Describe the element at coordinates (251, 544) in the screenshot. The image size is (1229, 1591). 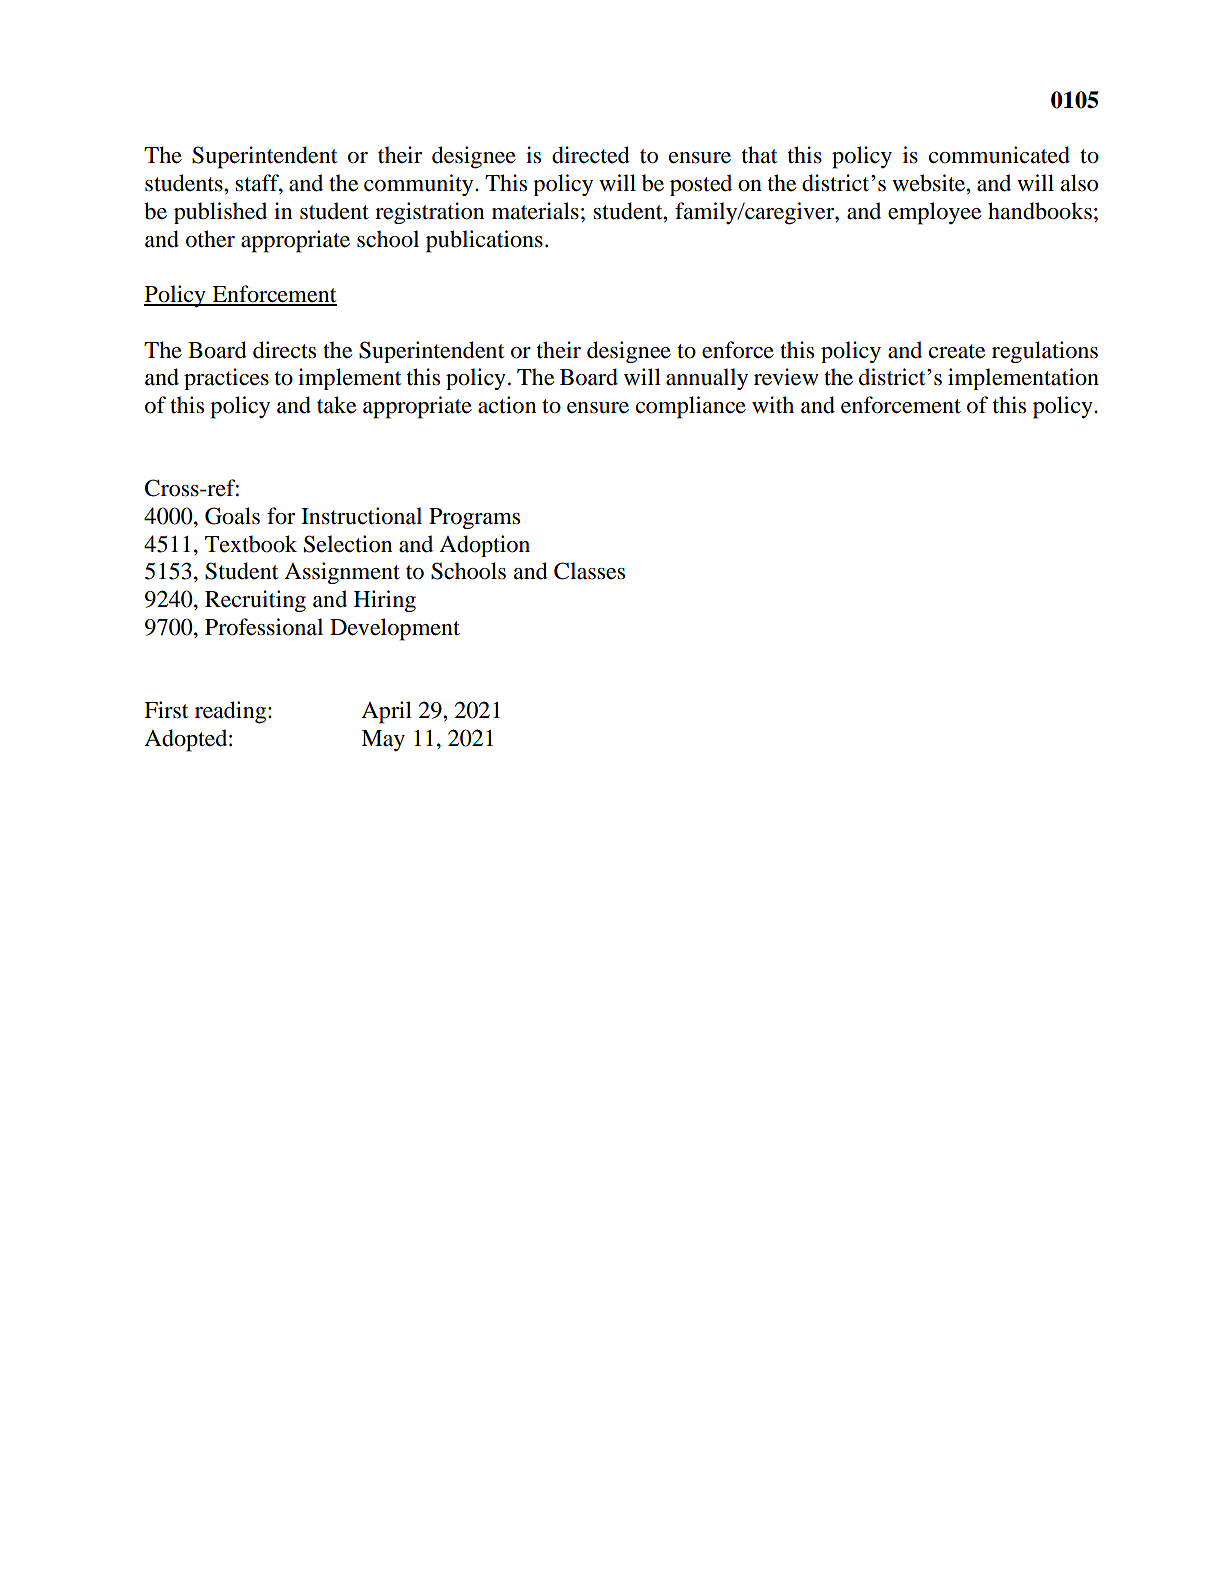
I see `Textbook` at that location.
